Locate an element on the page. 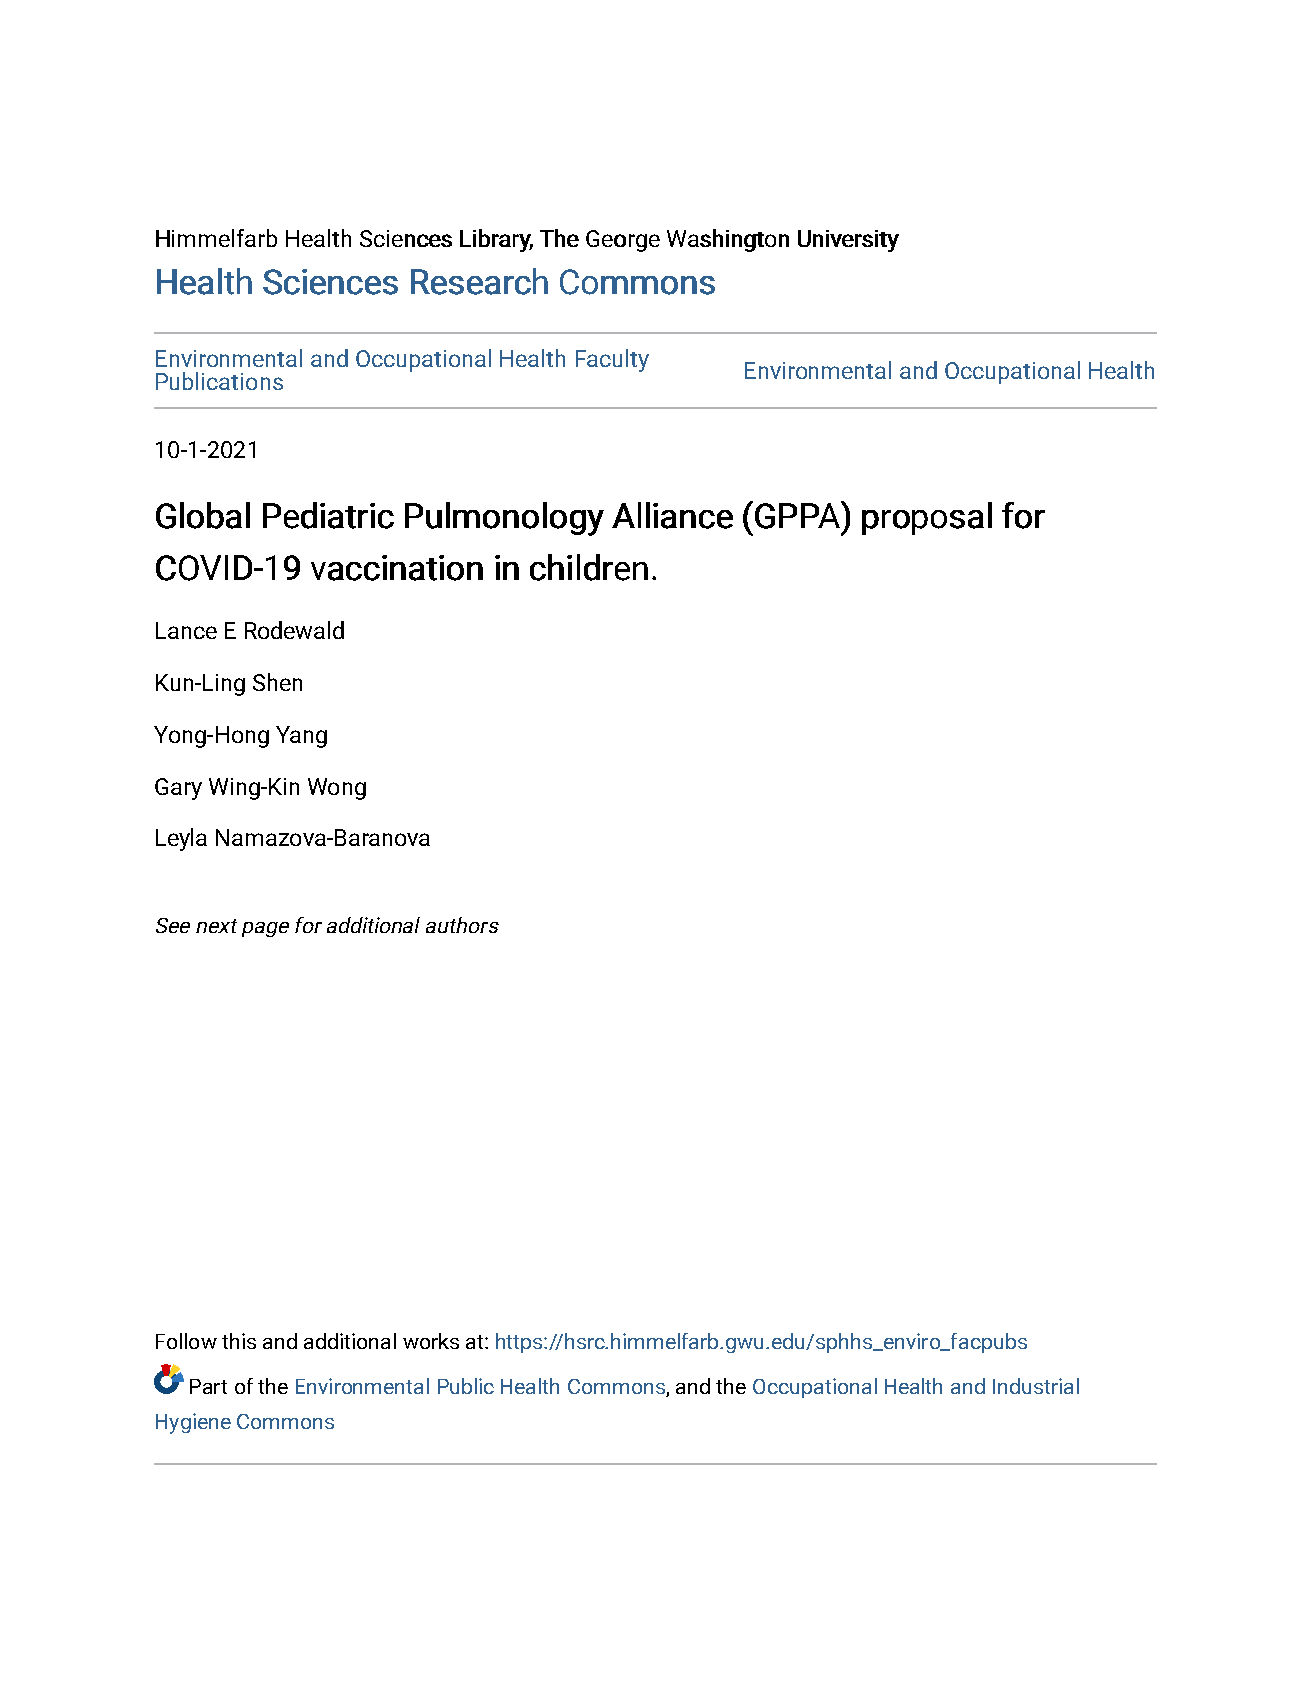 The image size is (1311, 1696). this is located at coordinates (239, 1341).
